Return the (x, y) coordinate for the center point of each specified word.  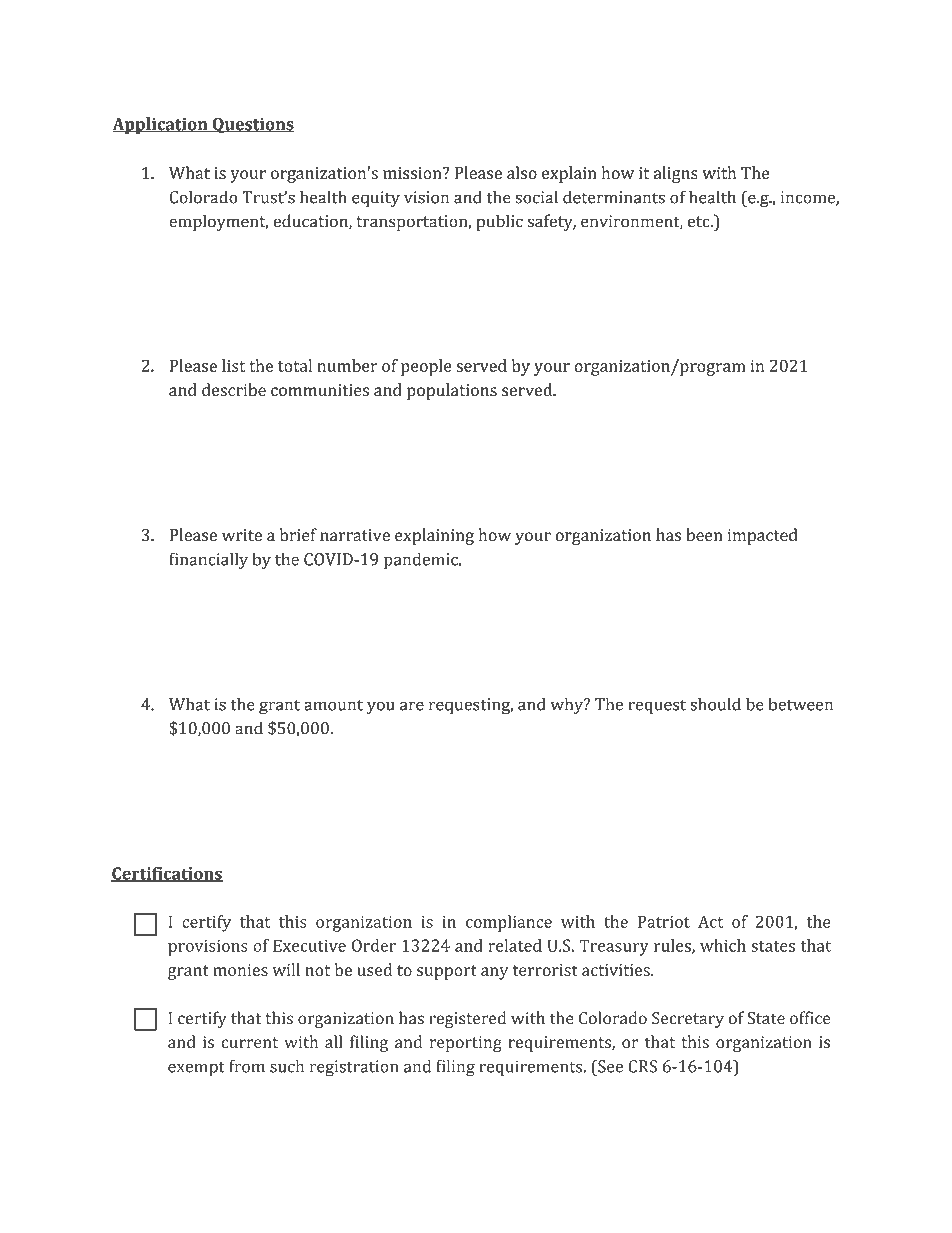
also (522, 172)
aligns (676, 174)
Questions (252, 125)
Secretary (688, 1020)
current (249, 1043)
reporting (466, 1044)
